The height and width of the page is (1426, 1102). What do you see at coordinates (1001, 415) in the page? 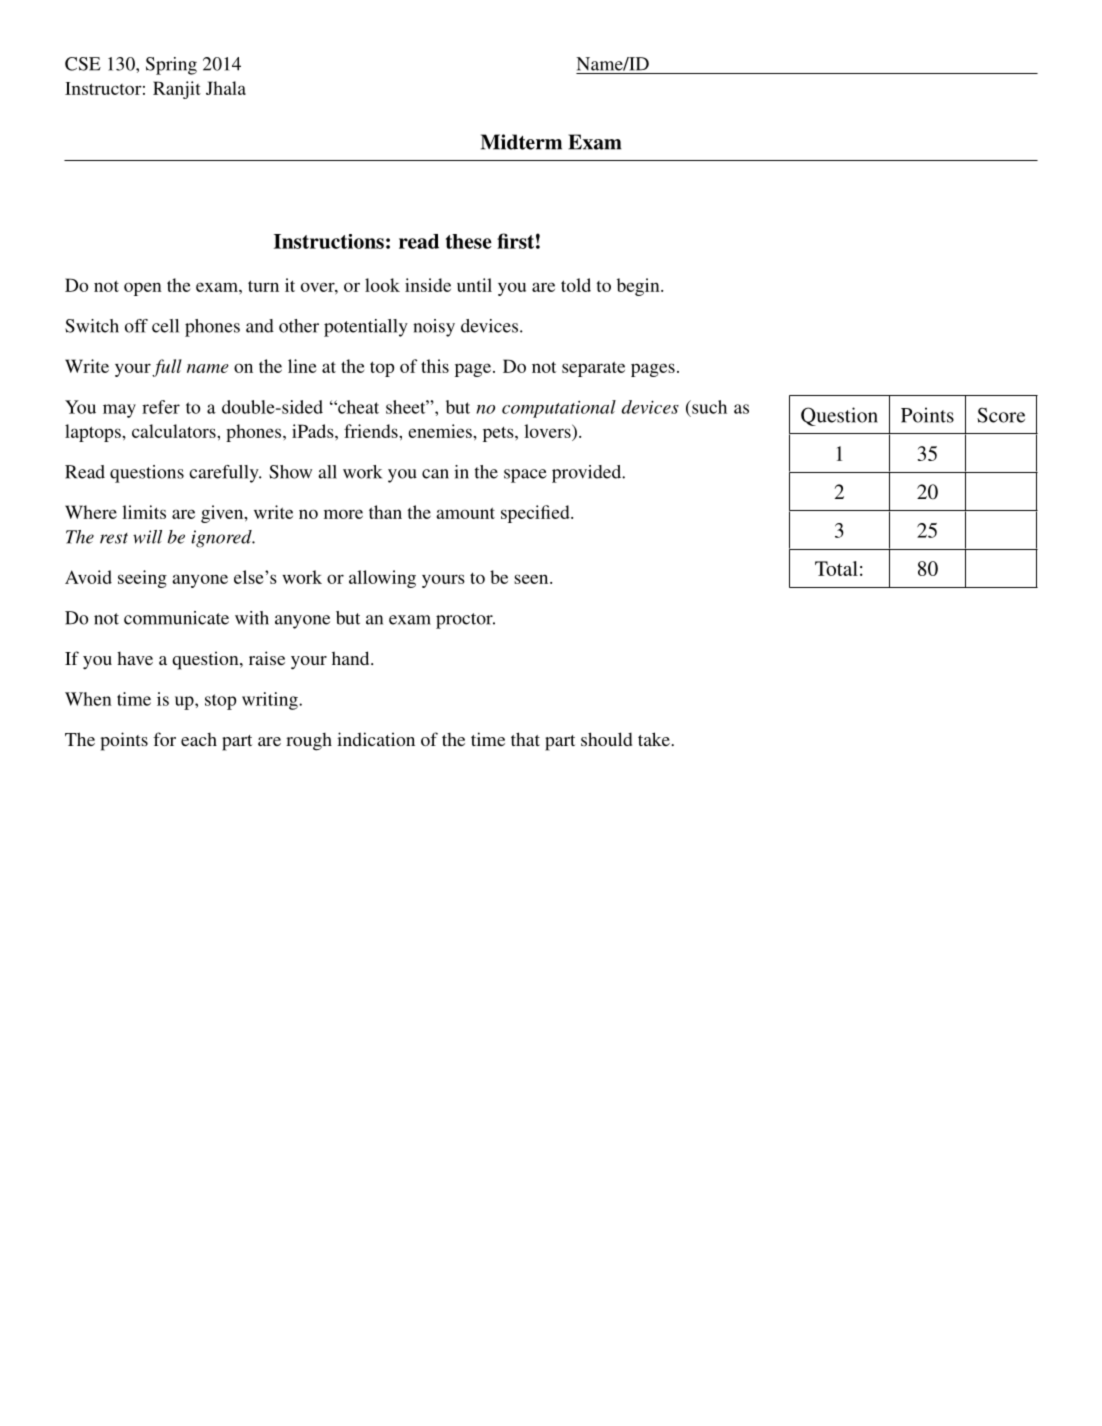
I see `Score` at bounding box center [1001, 415].
